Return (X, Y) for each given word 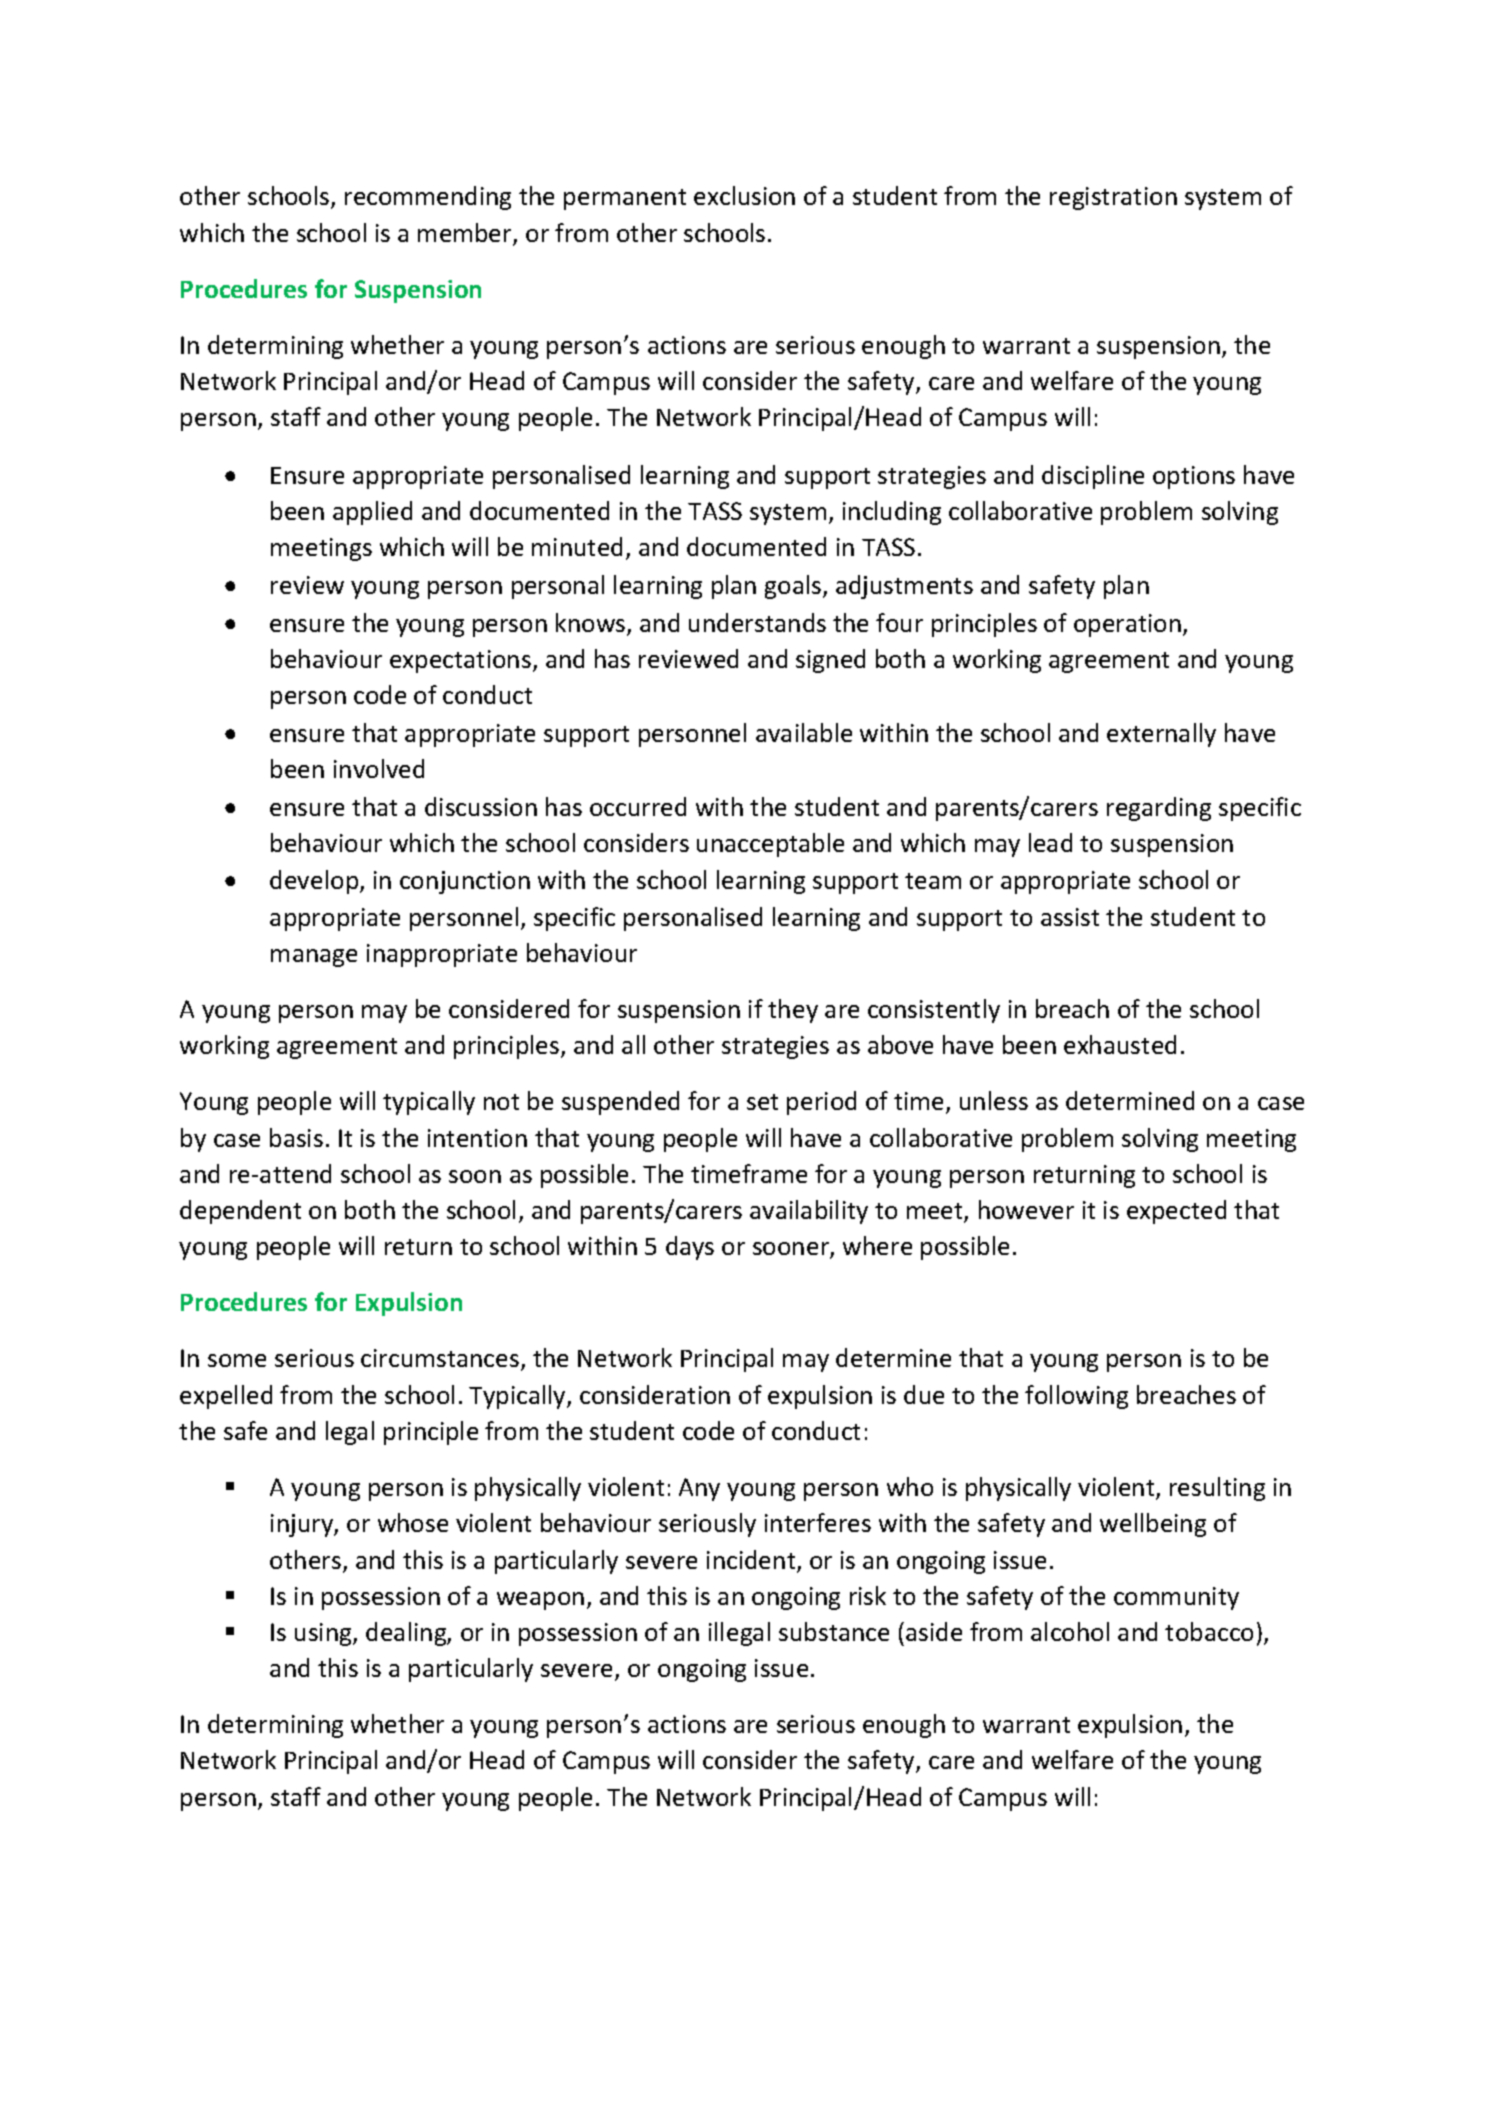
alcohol (1070, 1631)
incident (752, 1561)
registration (1113, 198)
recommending (428, 198)
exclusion (744, 195)
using (324, 1634)
